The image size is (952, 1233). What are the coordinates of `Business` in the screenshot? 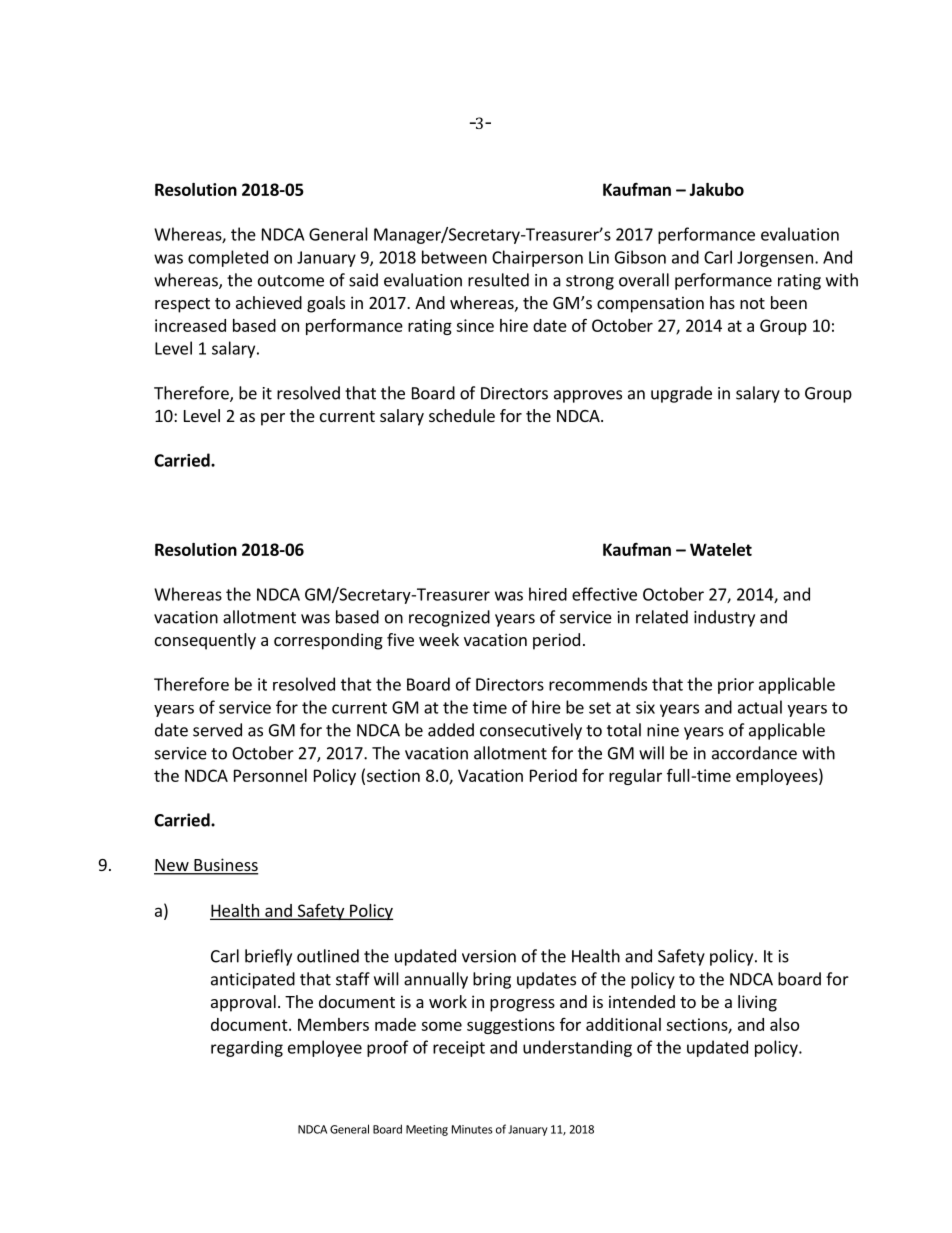 It's located at (225, 866).
